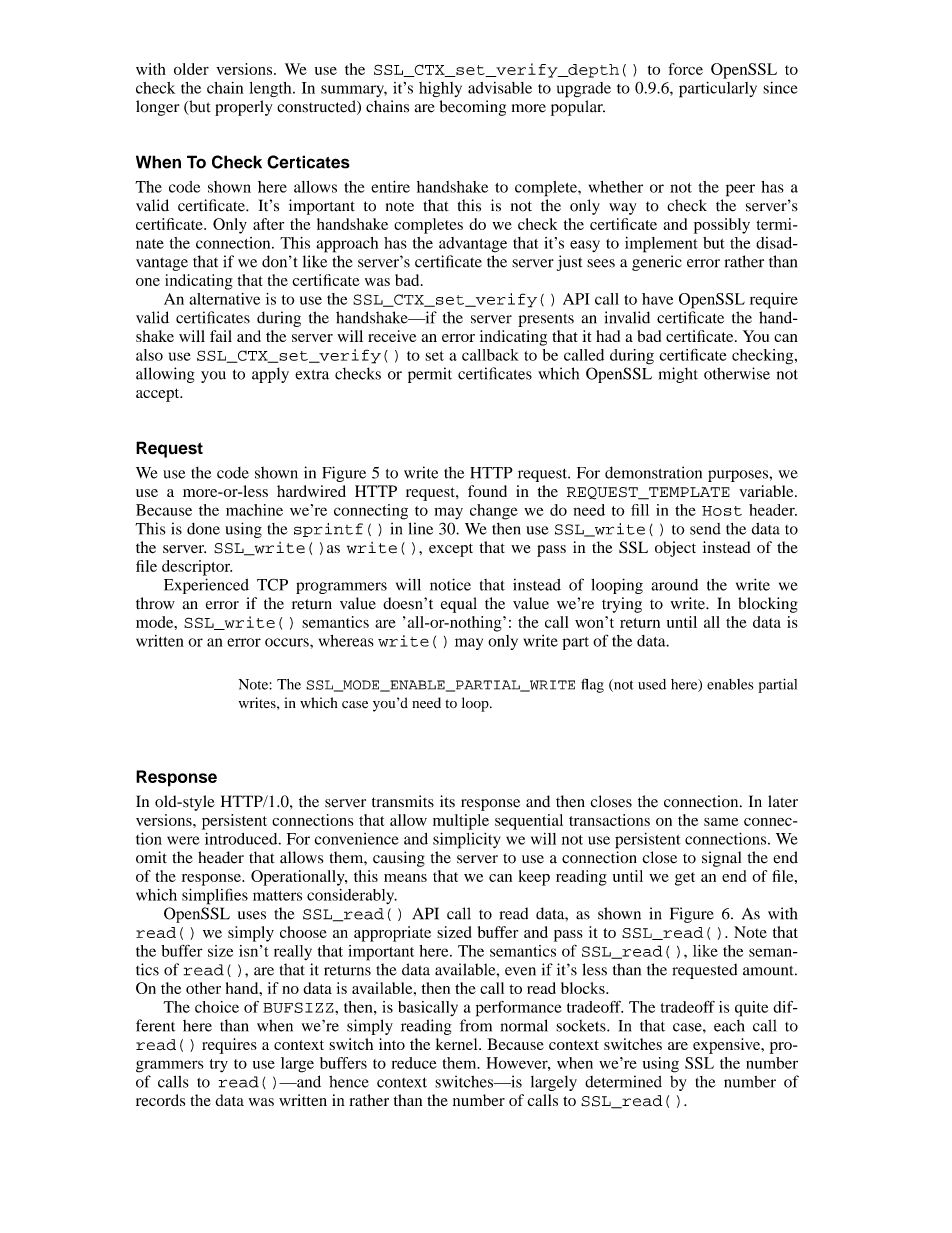 Image resolution: width=952 pixels, height=1233 pixels. Describe the element at coordinates (243, 108) in the image. I see `properly` at that location.
